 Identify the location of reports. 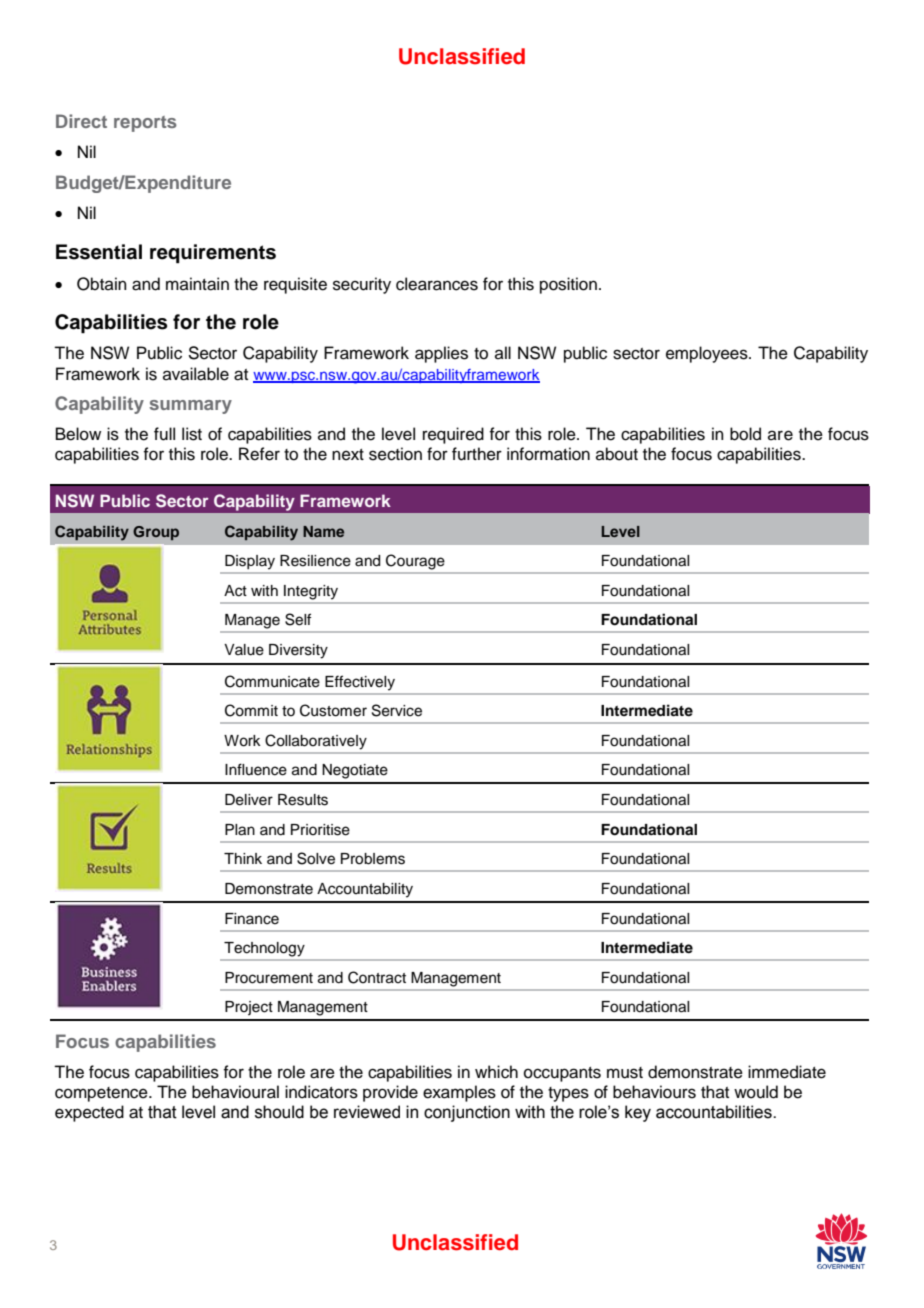
(145, 124).
